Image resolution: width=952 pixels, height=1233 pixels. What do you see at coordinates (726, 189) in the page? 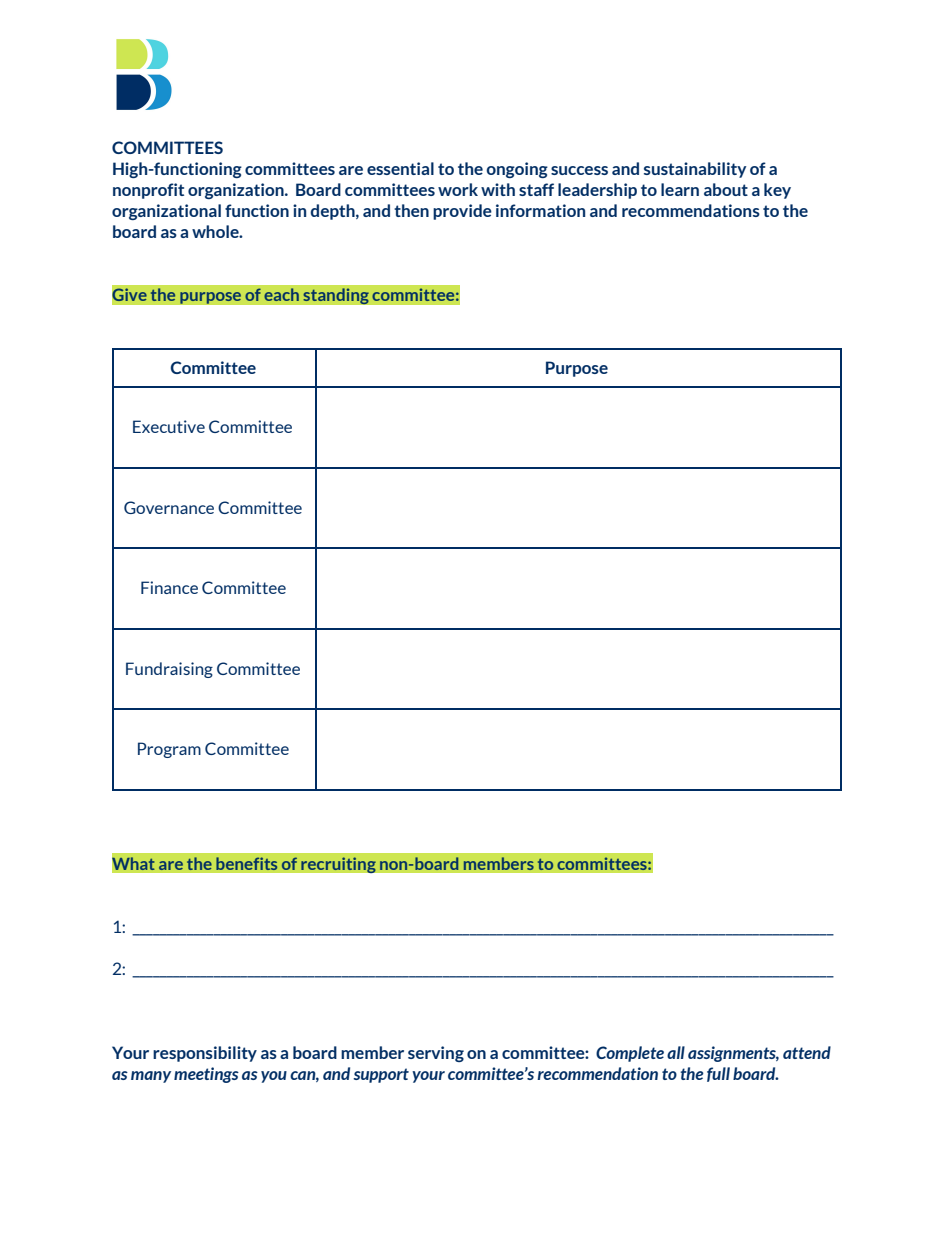
I see `about` at bounding box center [726, 189].
